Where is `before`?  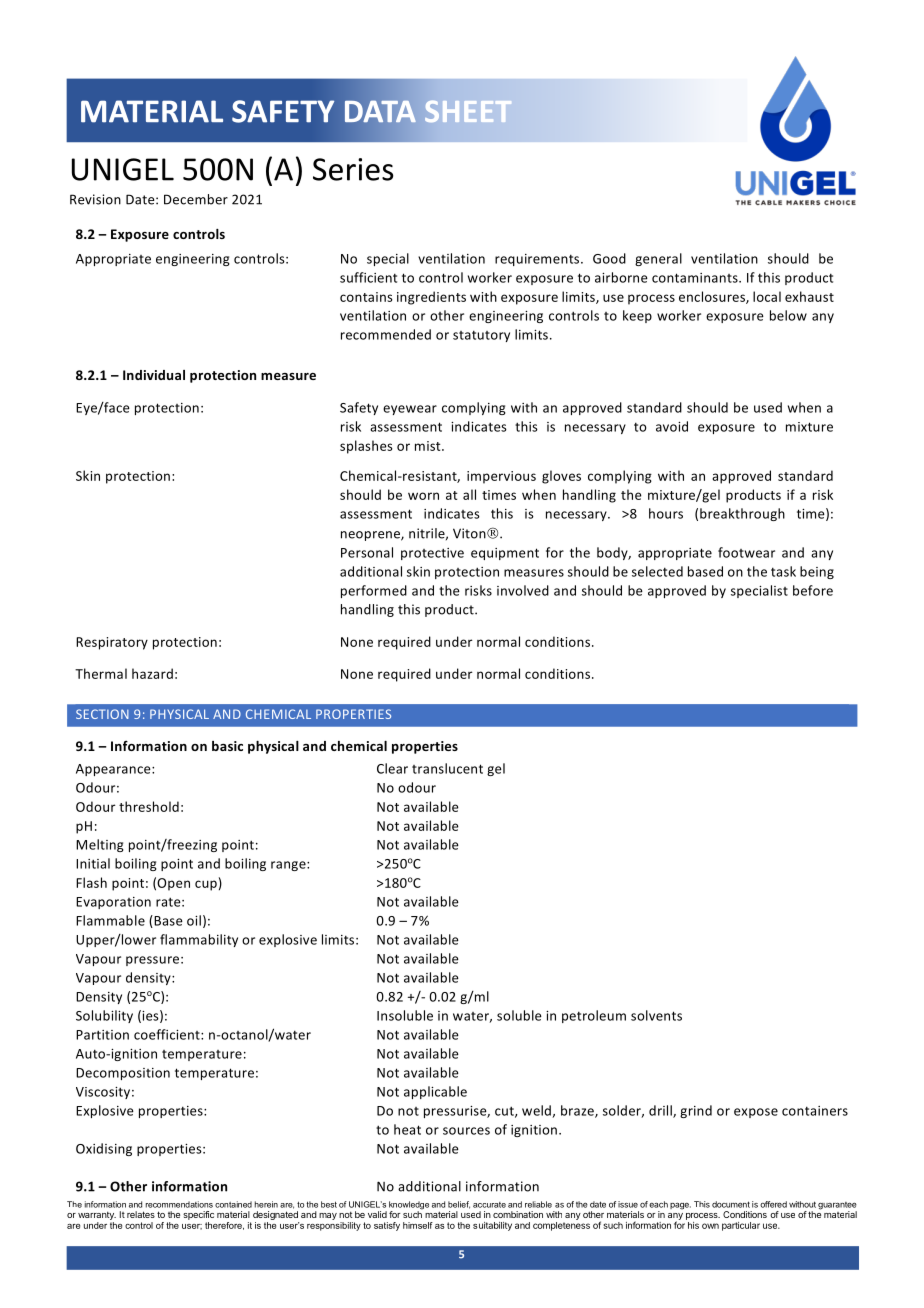 before is located at coordinates (813, 590).
